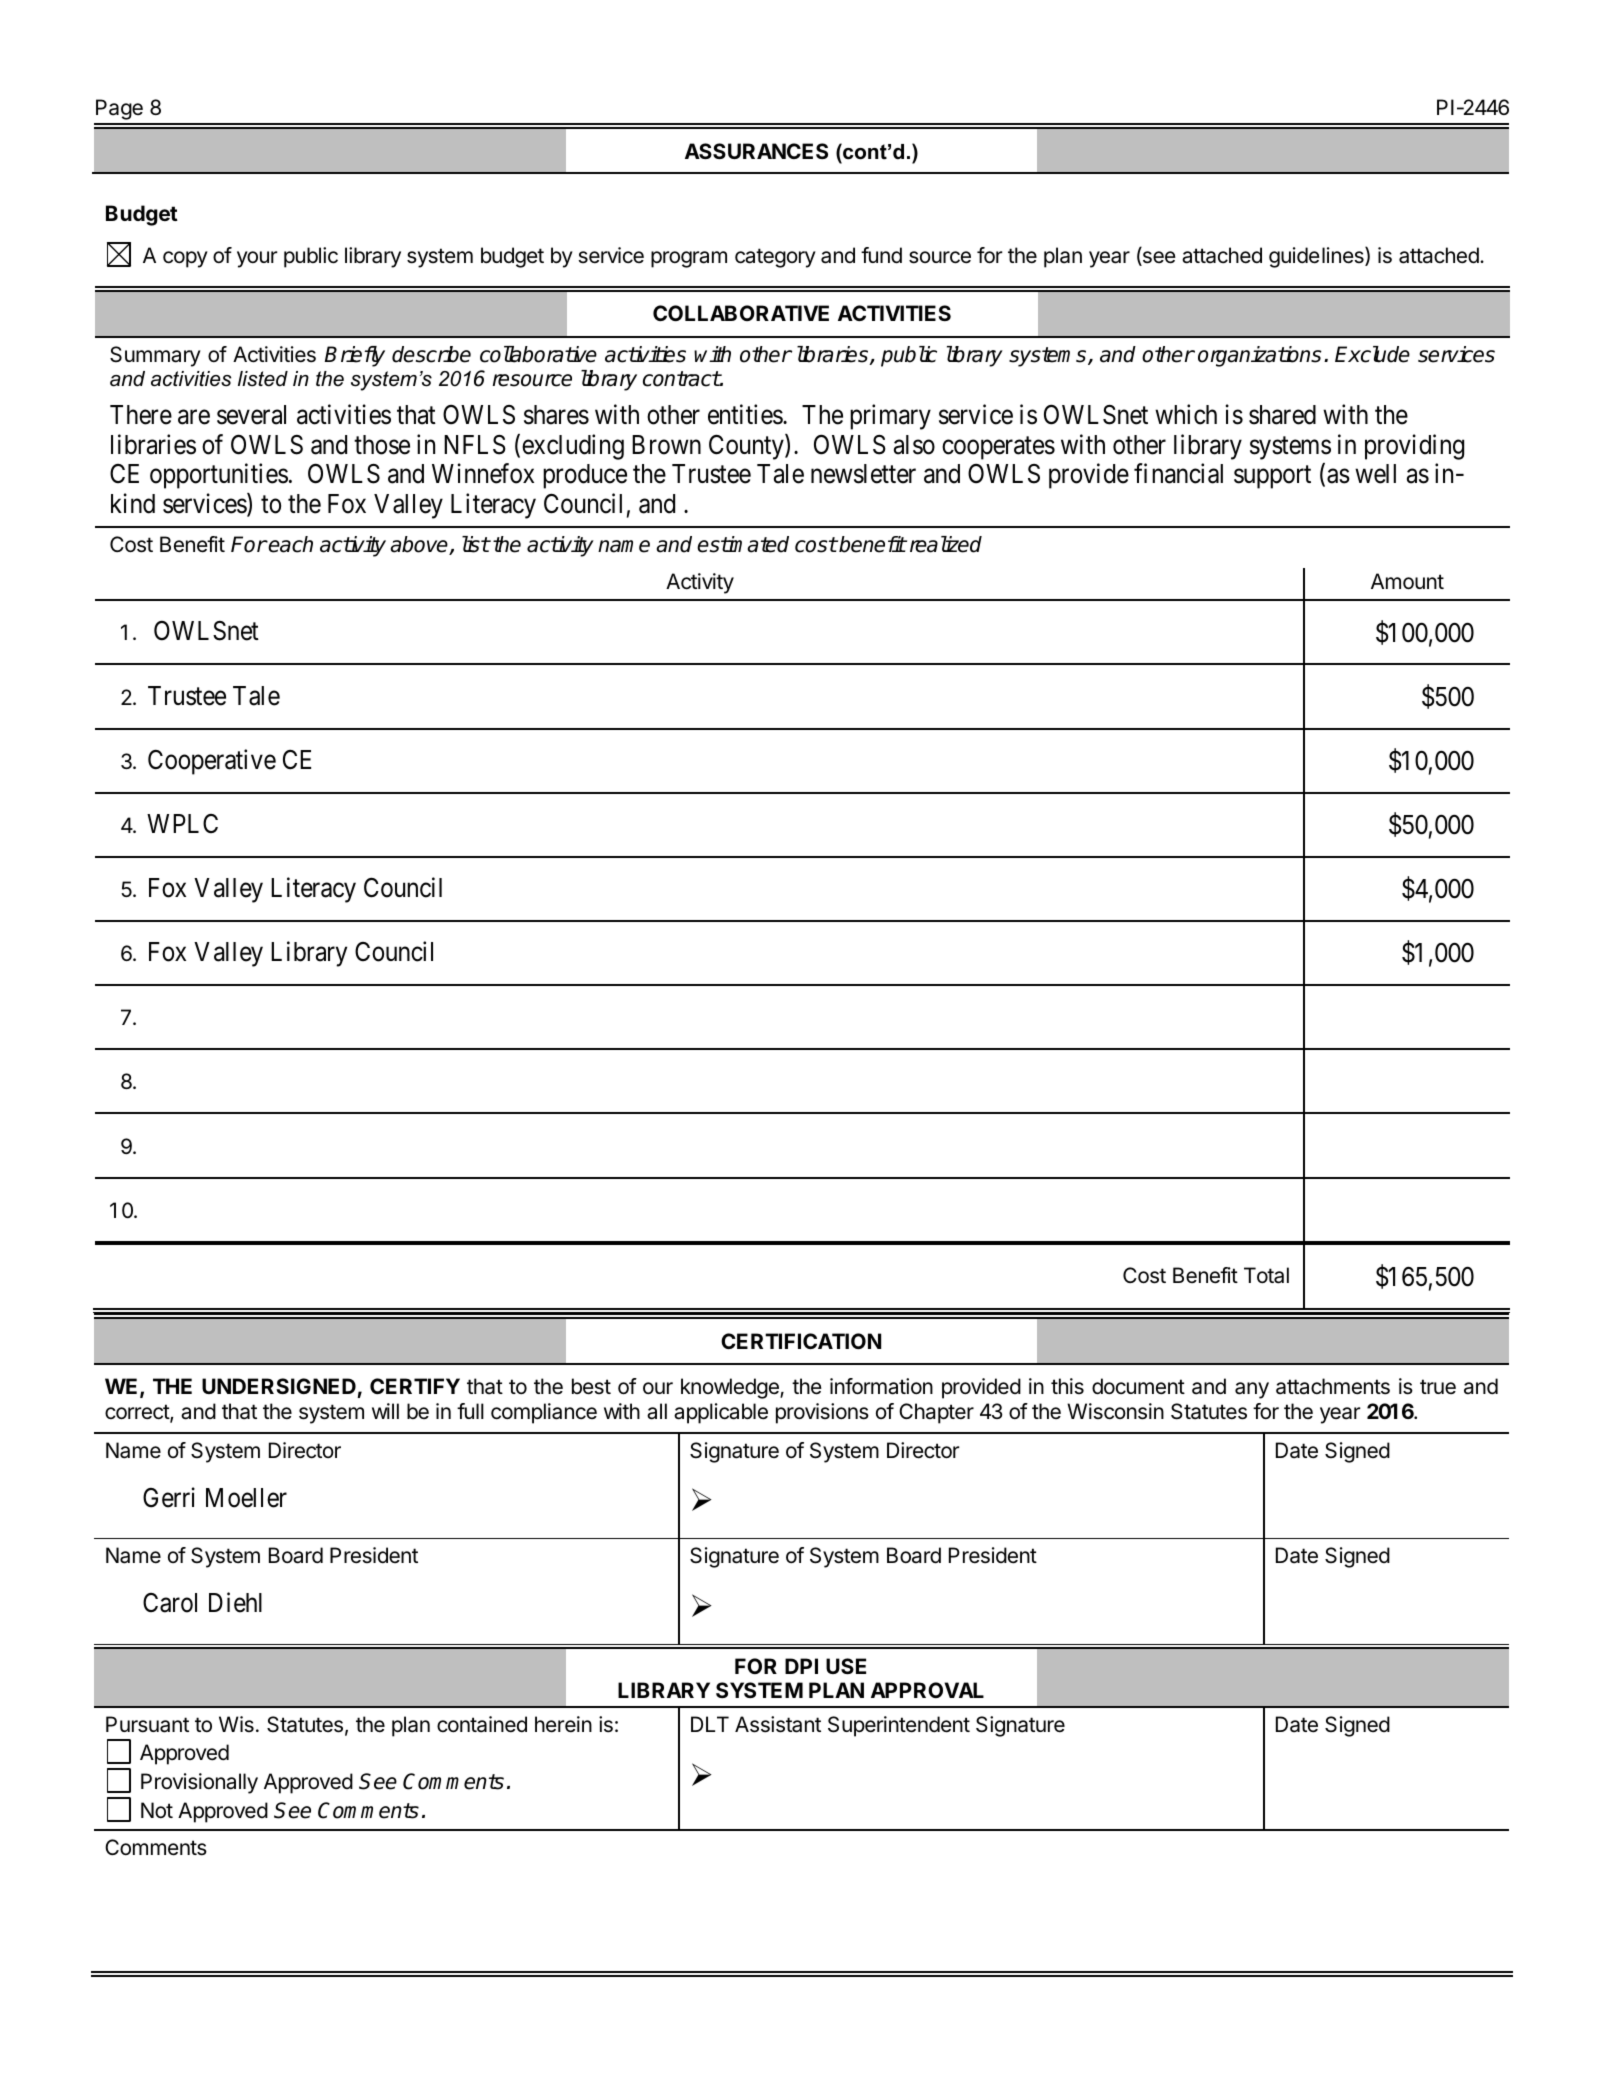 The width and height of the document is (1603, 2075). I want to click on your, so click(257, 259).
